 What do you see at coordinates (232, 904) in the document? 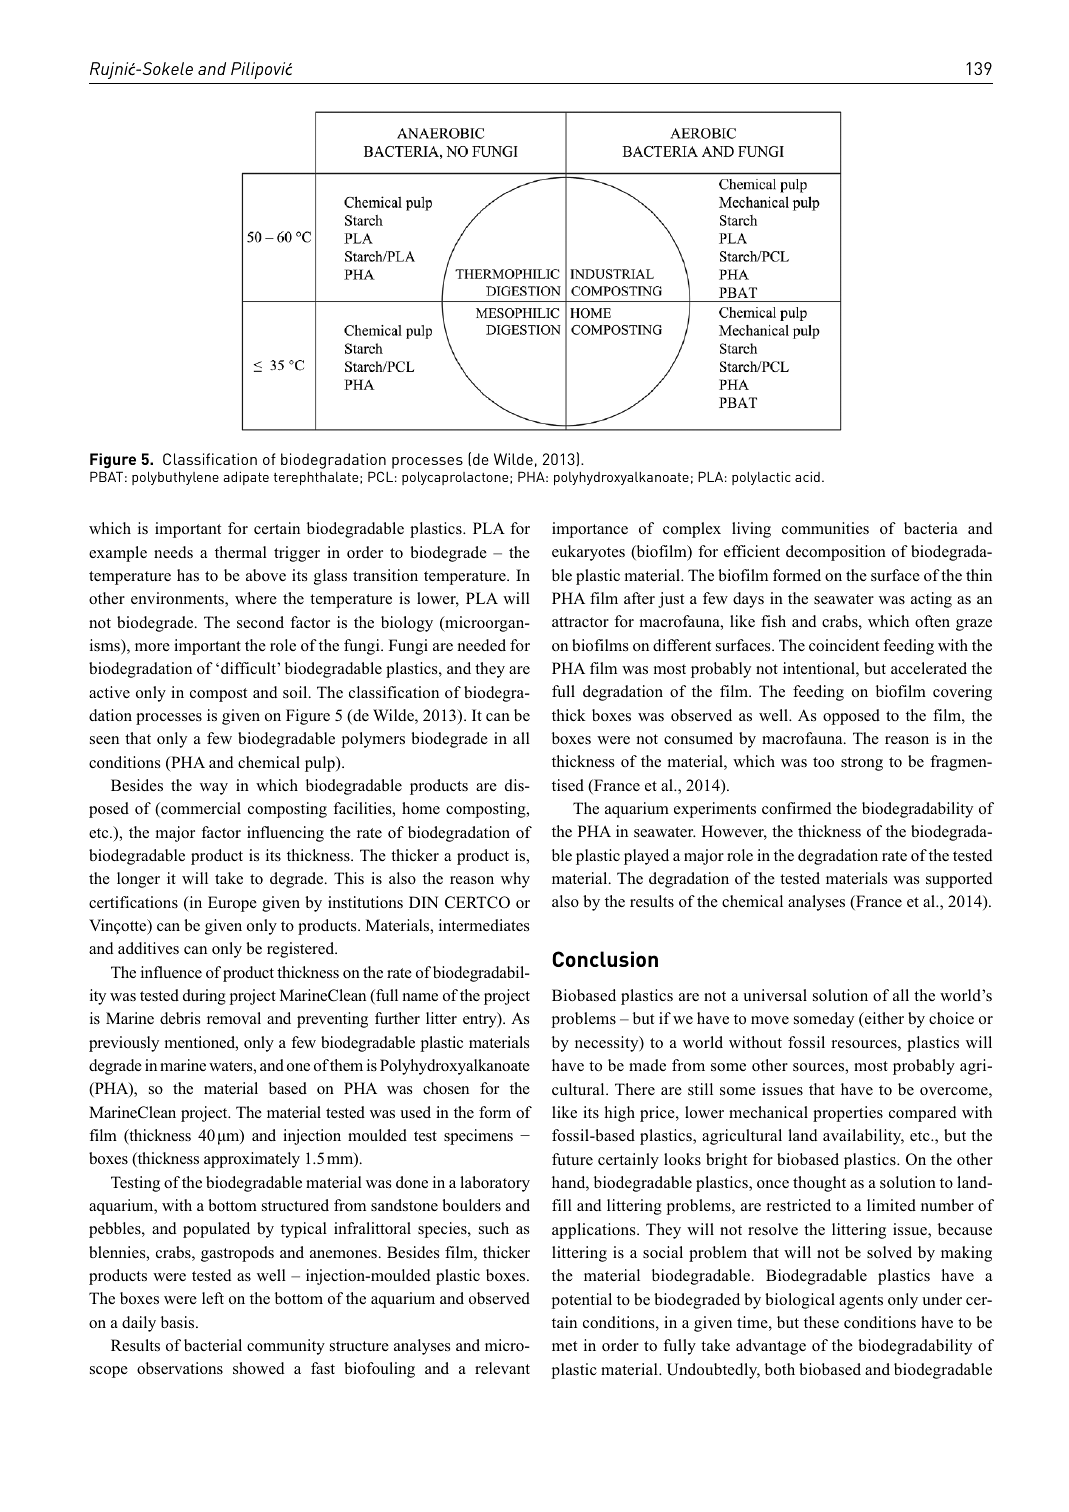
I see `Europe` at bounding box center [232, 904].
